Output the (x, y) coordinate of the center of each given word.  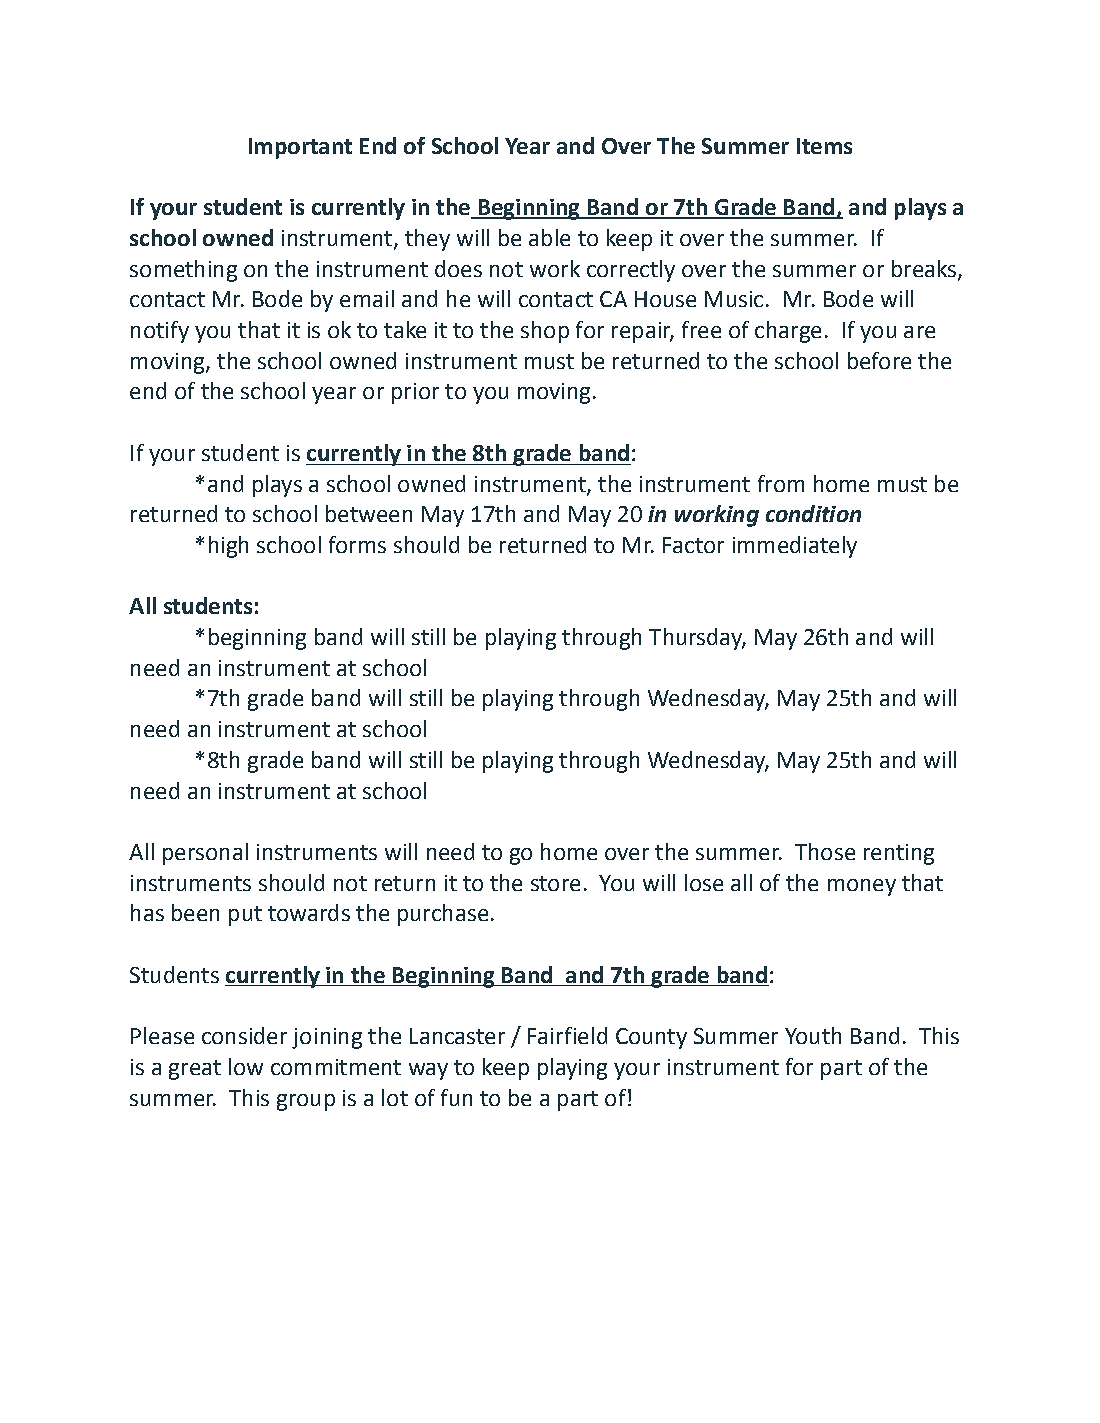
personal (205, 854)
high (228, 547)
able (549, 237)
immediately (795, 547)
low (246, 1066)
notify (160, 332)
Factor (693, 545)
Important (300, 148)
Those (825, 851)
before (879, 360)
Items (824, 146)
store (555, 883)
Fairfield (567, 1035)
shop (545, 332)
